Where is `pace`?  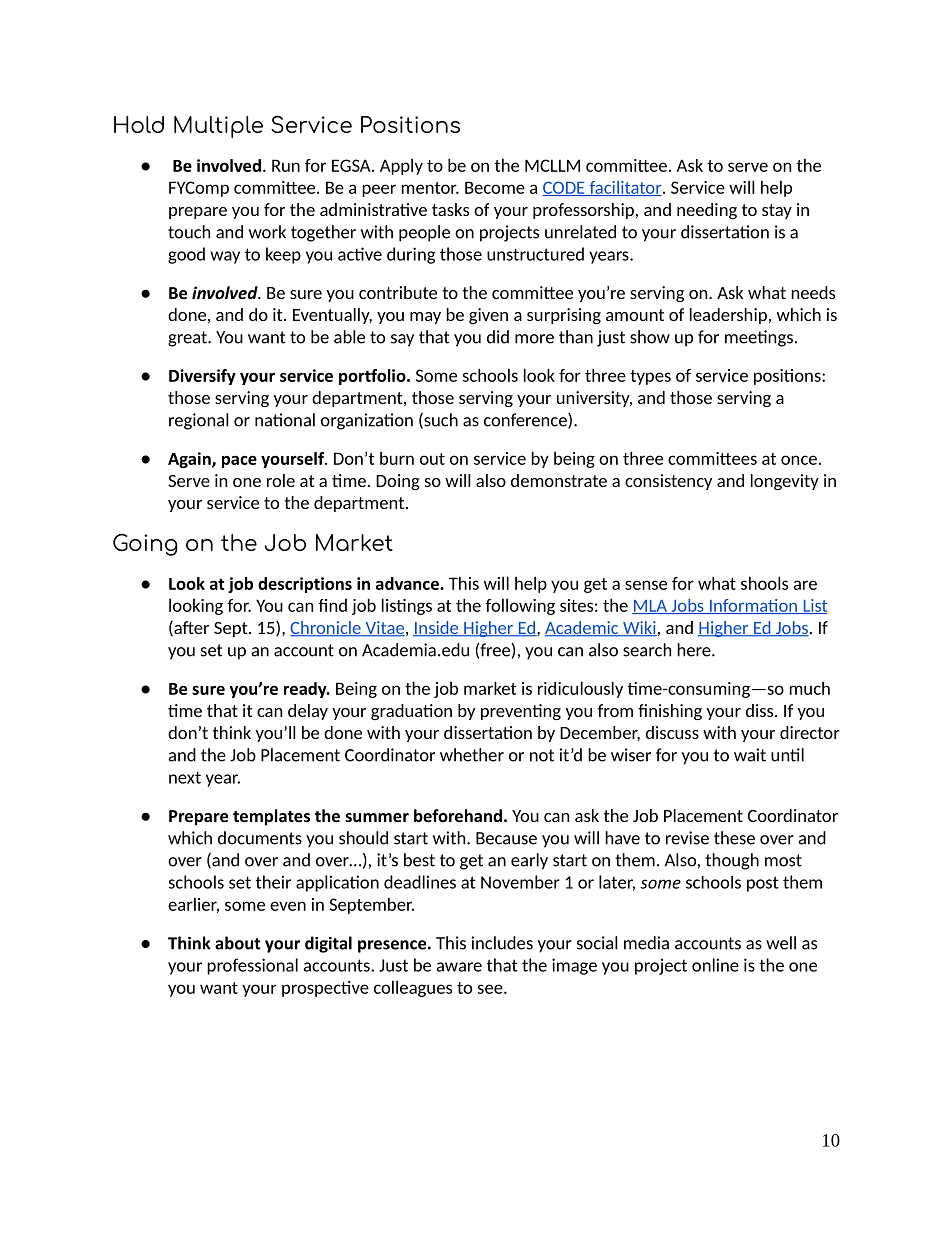
pace is located at coordinates (239, 461).
